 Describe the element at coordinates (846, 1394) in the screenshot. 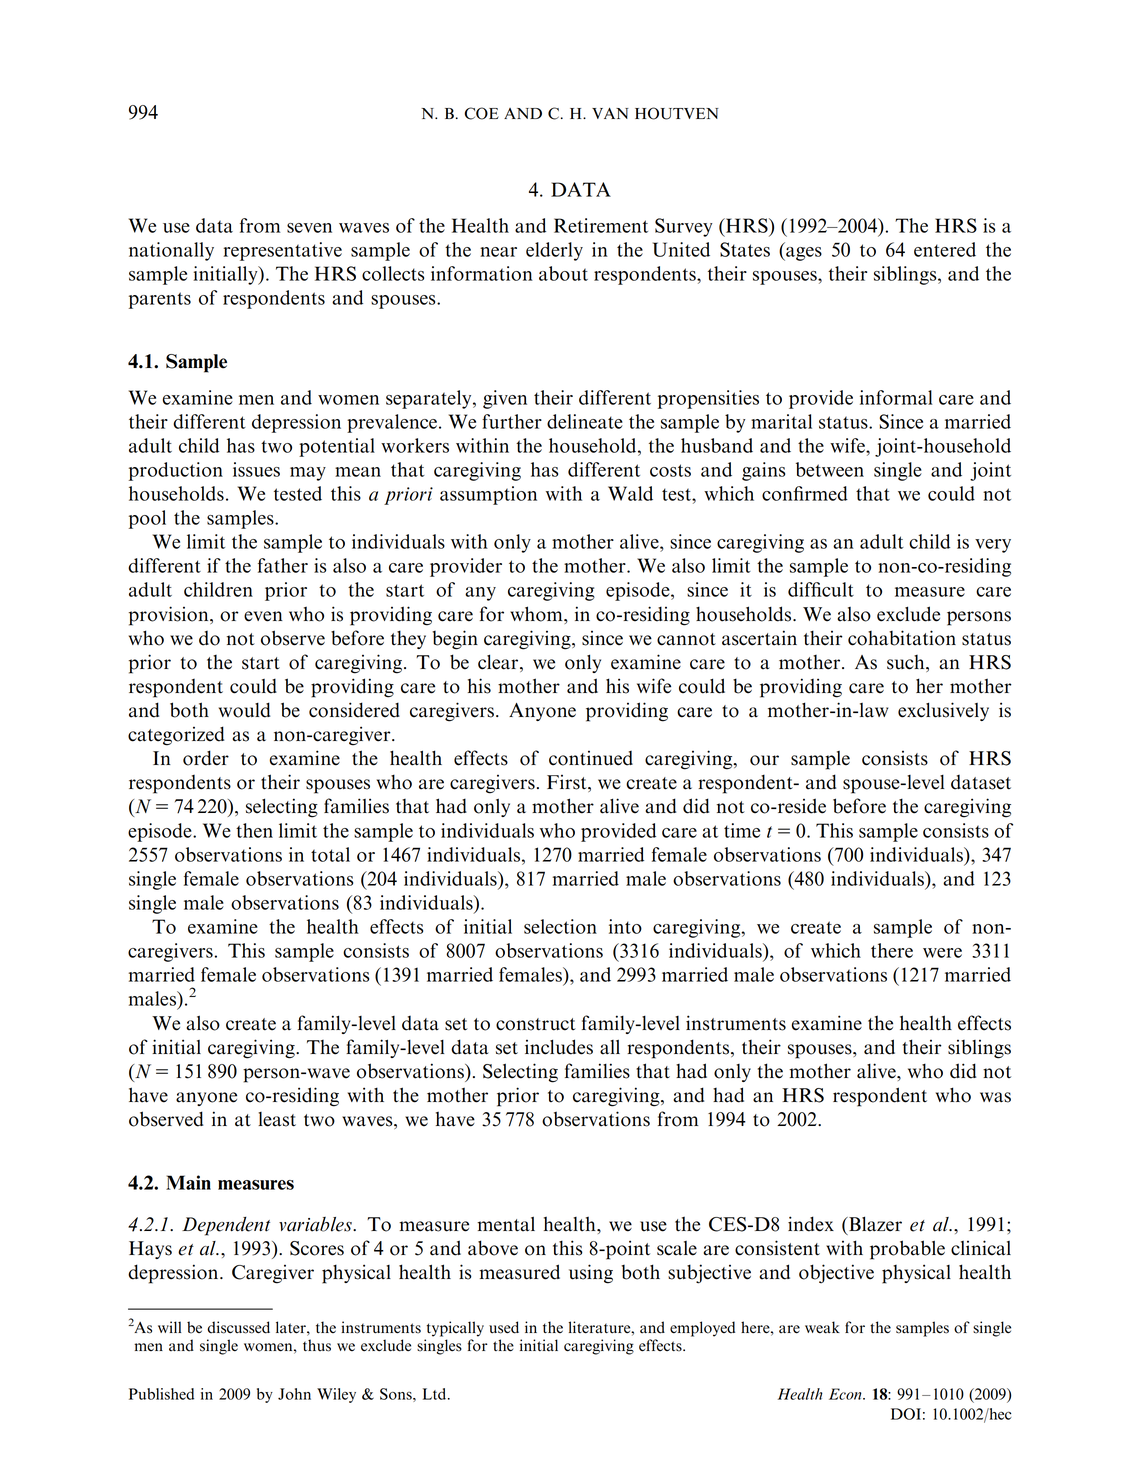

I see `Econ` at that location.
